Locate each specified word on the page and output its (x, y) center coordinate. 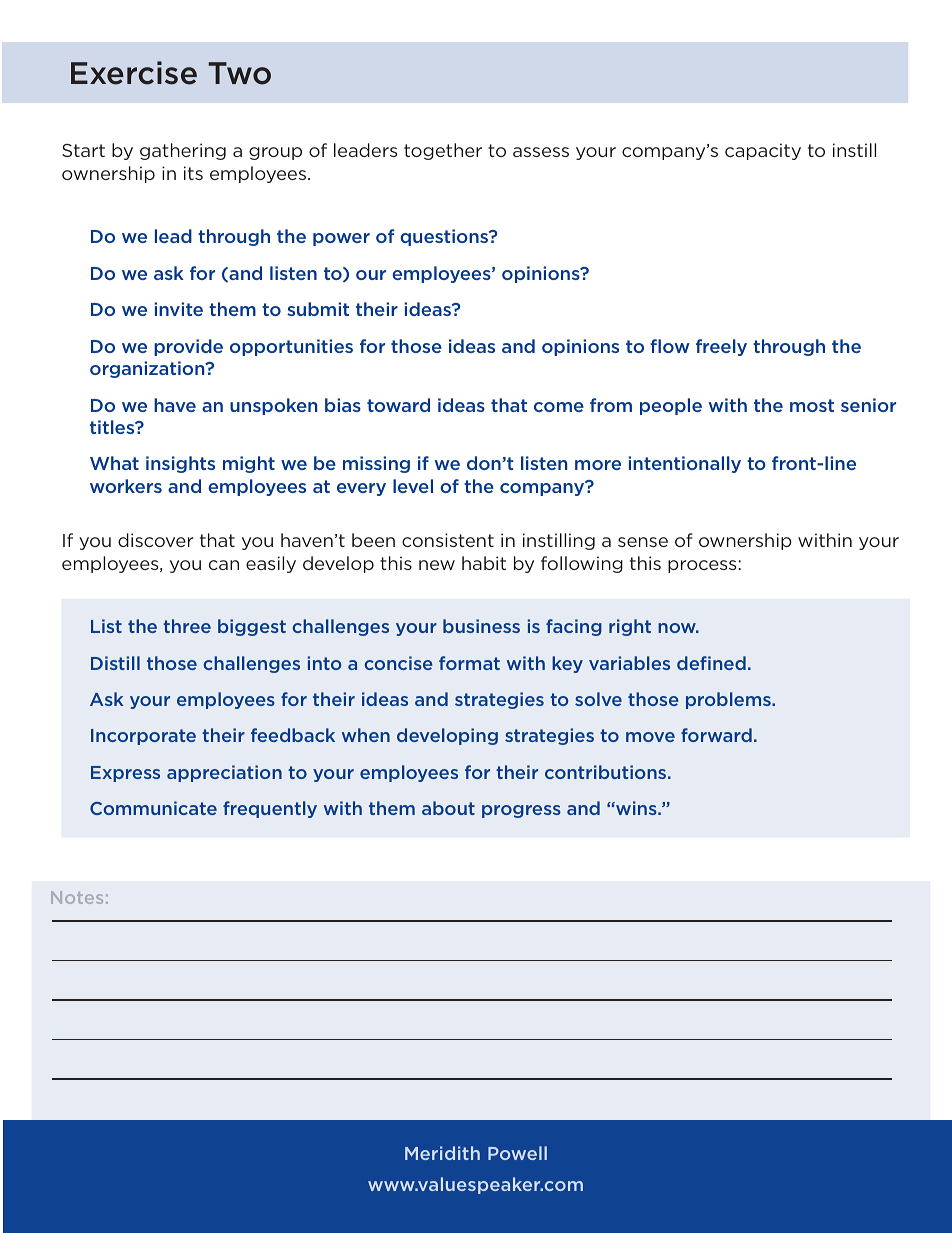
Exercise (134, 73)
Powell (517, 1153)
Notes (77, 897)
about (448, 808)
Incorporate (143, 737)
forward (716, 735)
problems (729, 700)
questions (446, 237)
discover (155, 540)
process (702, 566)
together (443, 151)
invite (178, 309)
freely (721, 347)
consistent (448, 540)
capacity (763, 151)
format (469, 663)
